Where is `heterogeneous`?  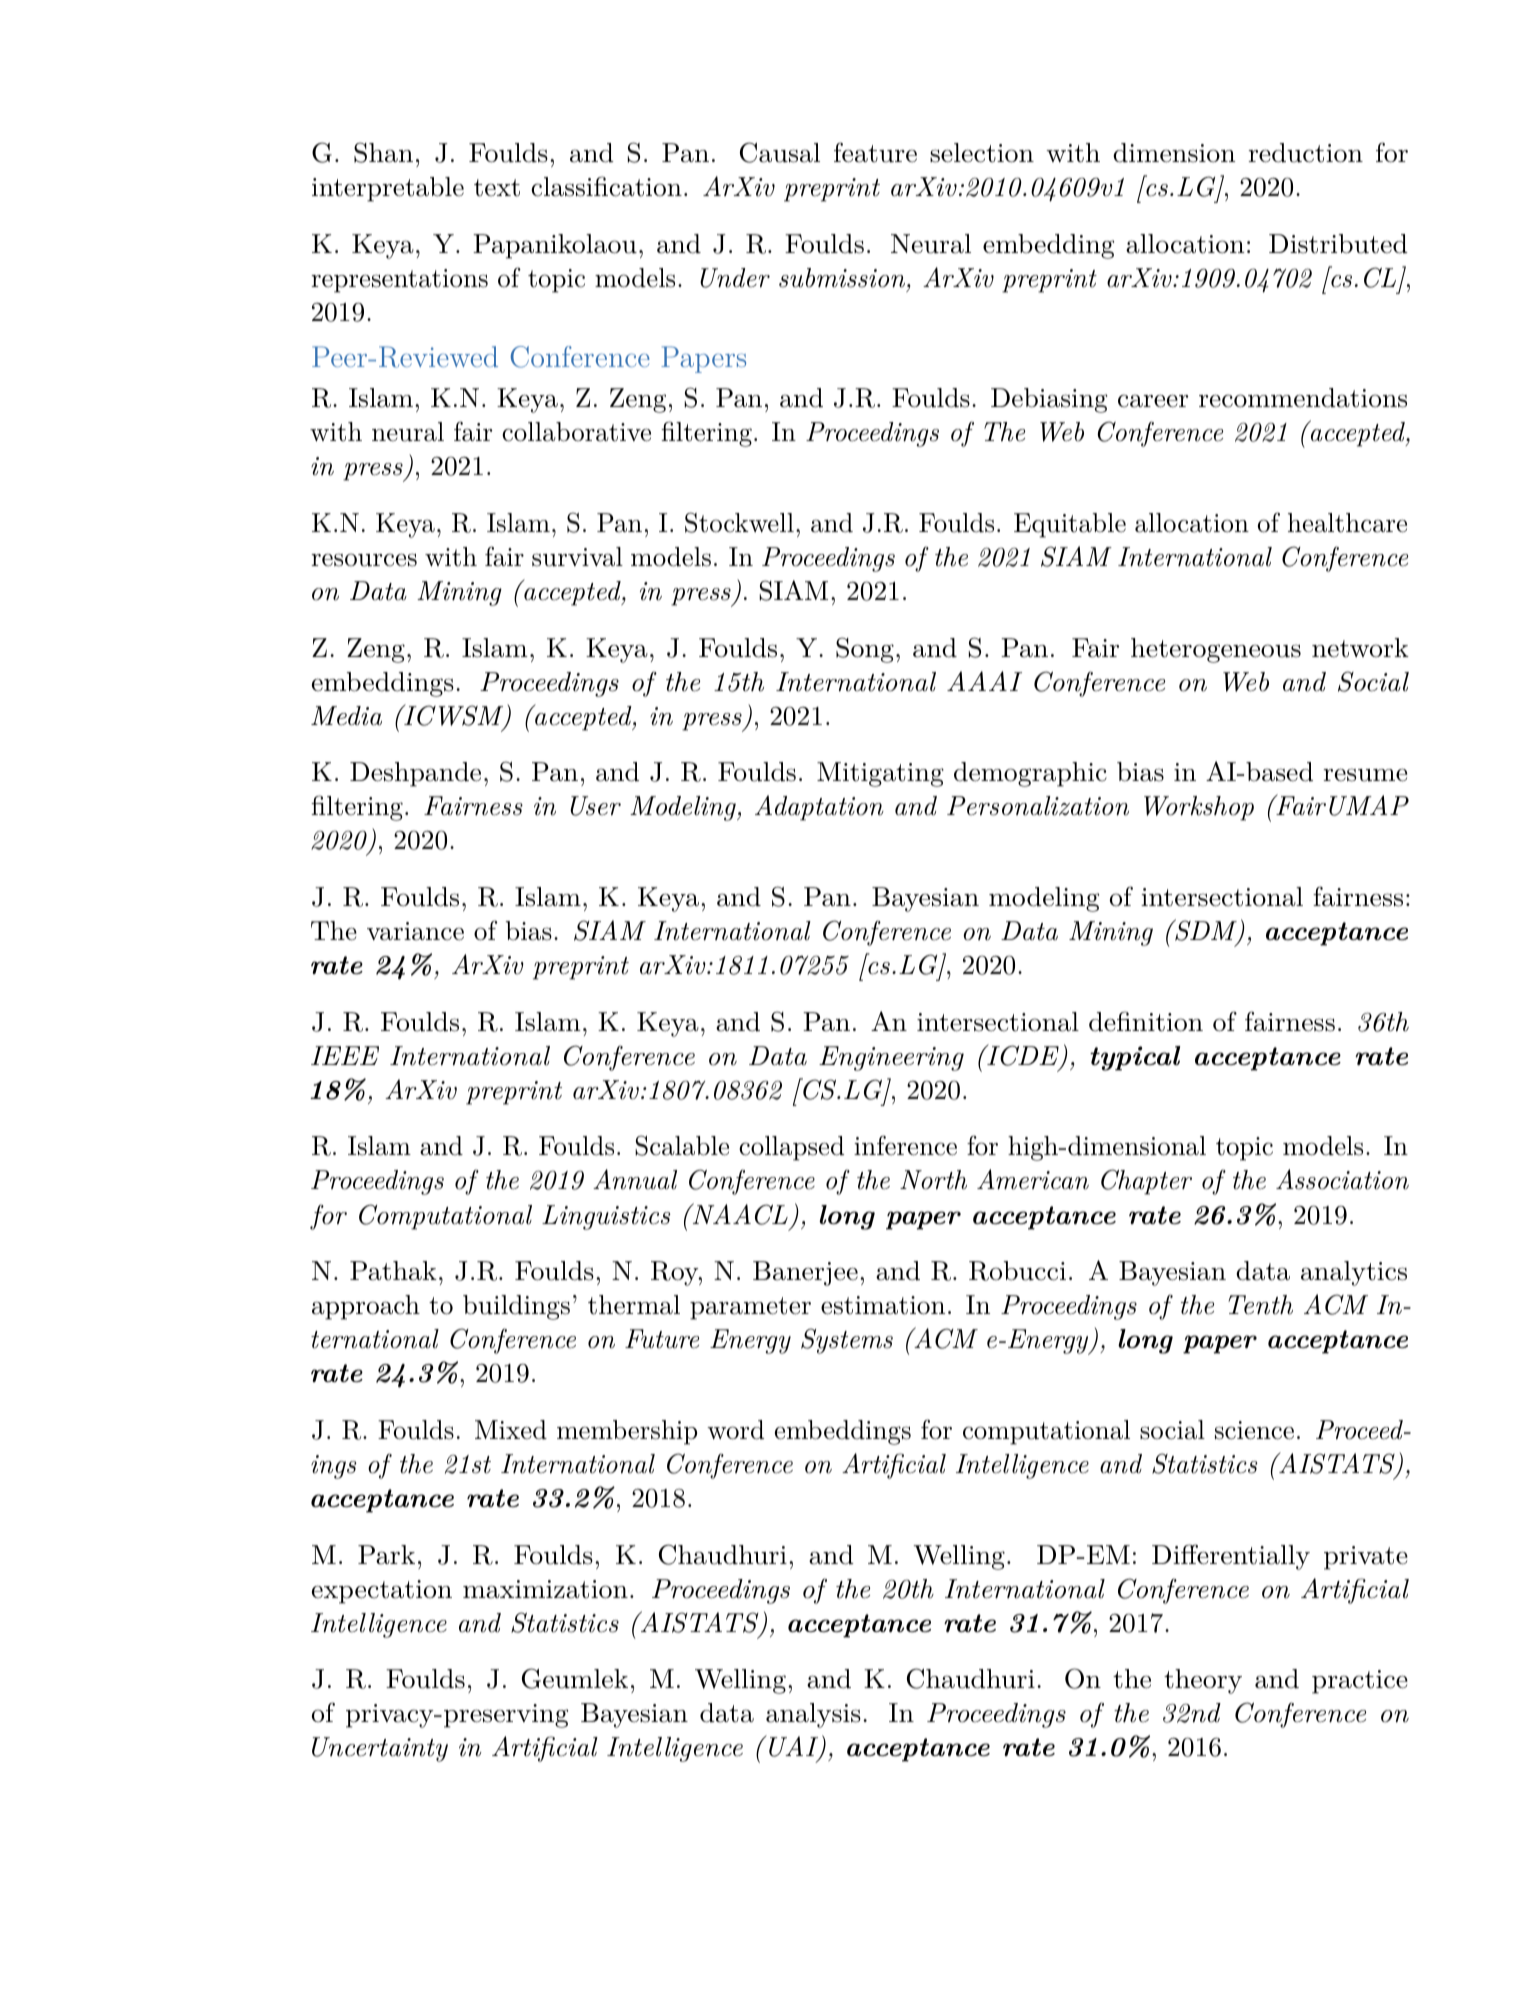 heterogeneous is located at coordinates (1216, 650).
